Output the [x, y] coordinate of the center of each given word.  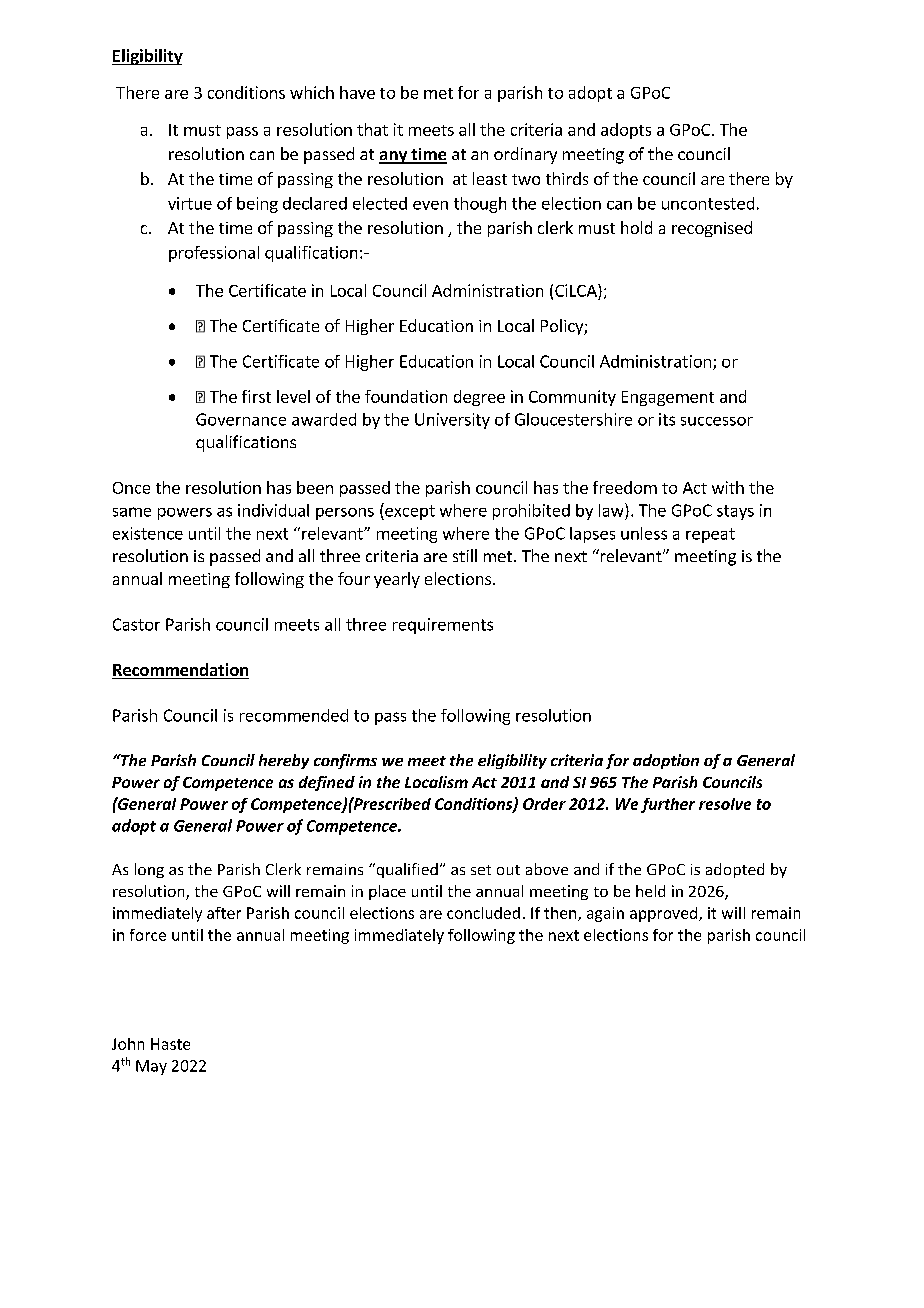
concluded [483, 913]
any [394, 157]
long [149, 870]
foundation [406, 396]
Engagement [668, 398]
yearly [397, 580]
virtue [190, 203]
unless [644, 533]
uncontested [708, 203]
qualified [406, 870]
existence [148, 533]
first [256, 396]
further [668, 805]
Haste [170, 1044]
